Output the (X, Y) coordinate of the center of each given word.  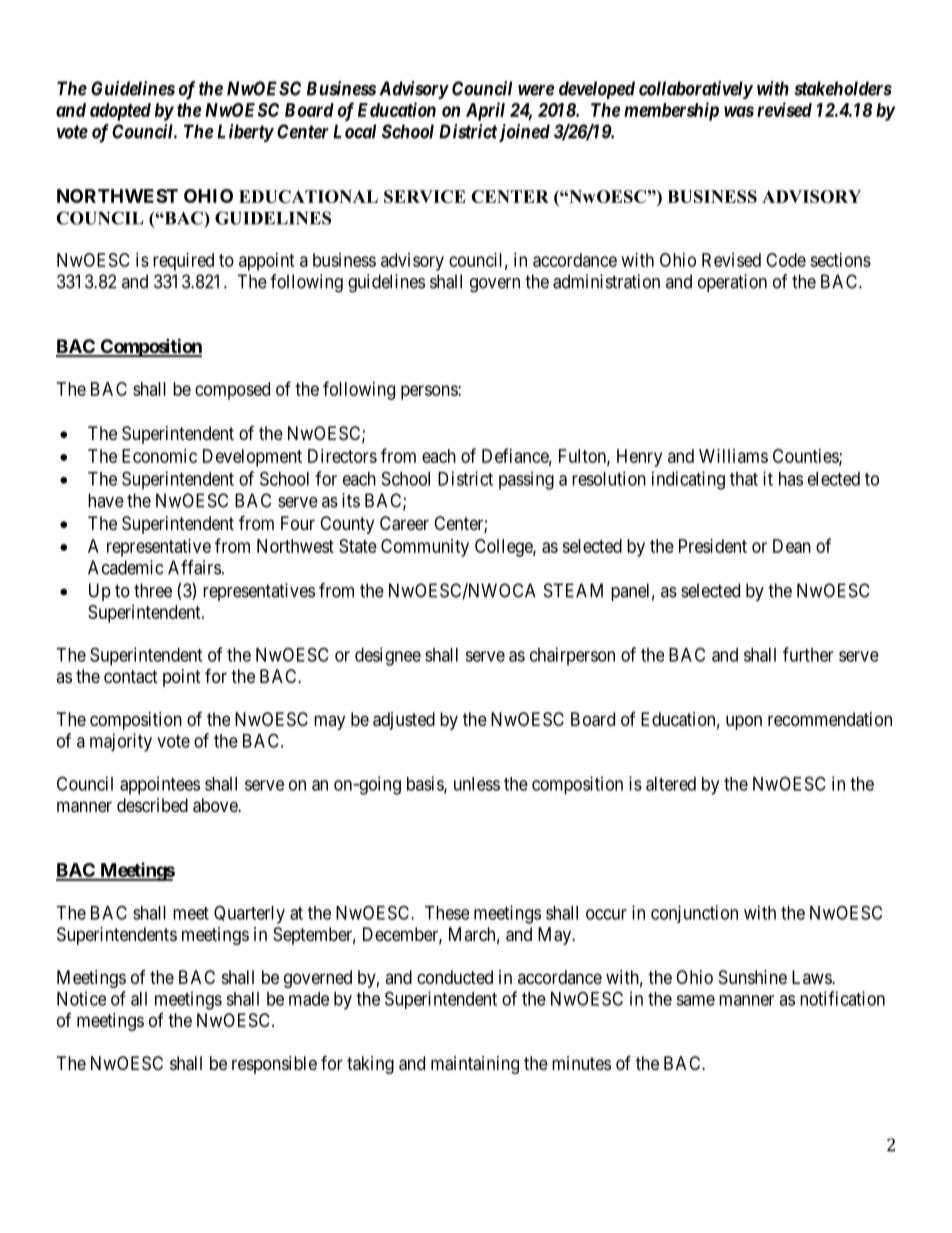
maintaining (475, 1065)
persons (430, 392)
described (152, 805)
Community (425, 548)
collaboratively (696, 90)
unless (477, 784)
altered (671, 784)
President (713, 546)
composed (232, 391)
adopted (120, 112)
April (485, 111)
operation (732, 283)
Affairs (194, 567)
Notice (81, 998)
